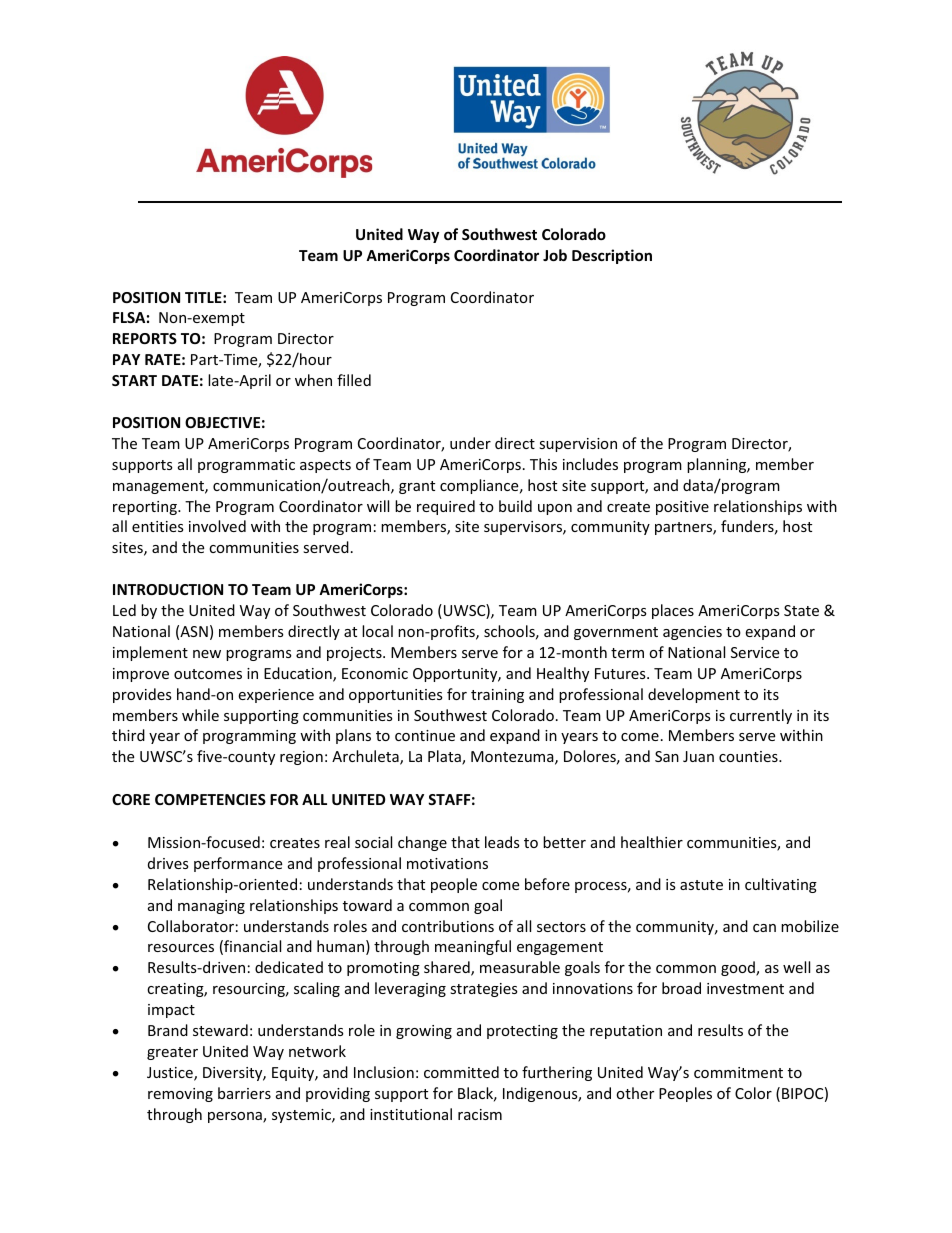 Image resolution: width=952 pixels, height=1233 pixels. Describe the element at coordinates (461, 1072) in the image. I see `committed` at that location.
